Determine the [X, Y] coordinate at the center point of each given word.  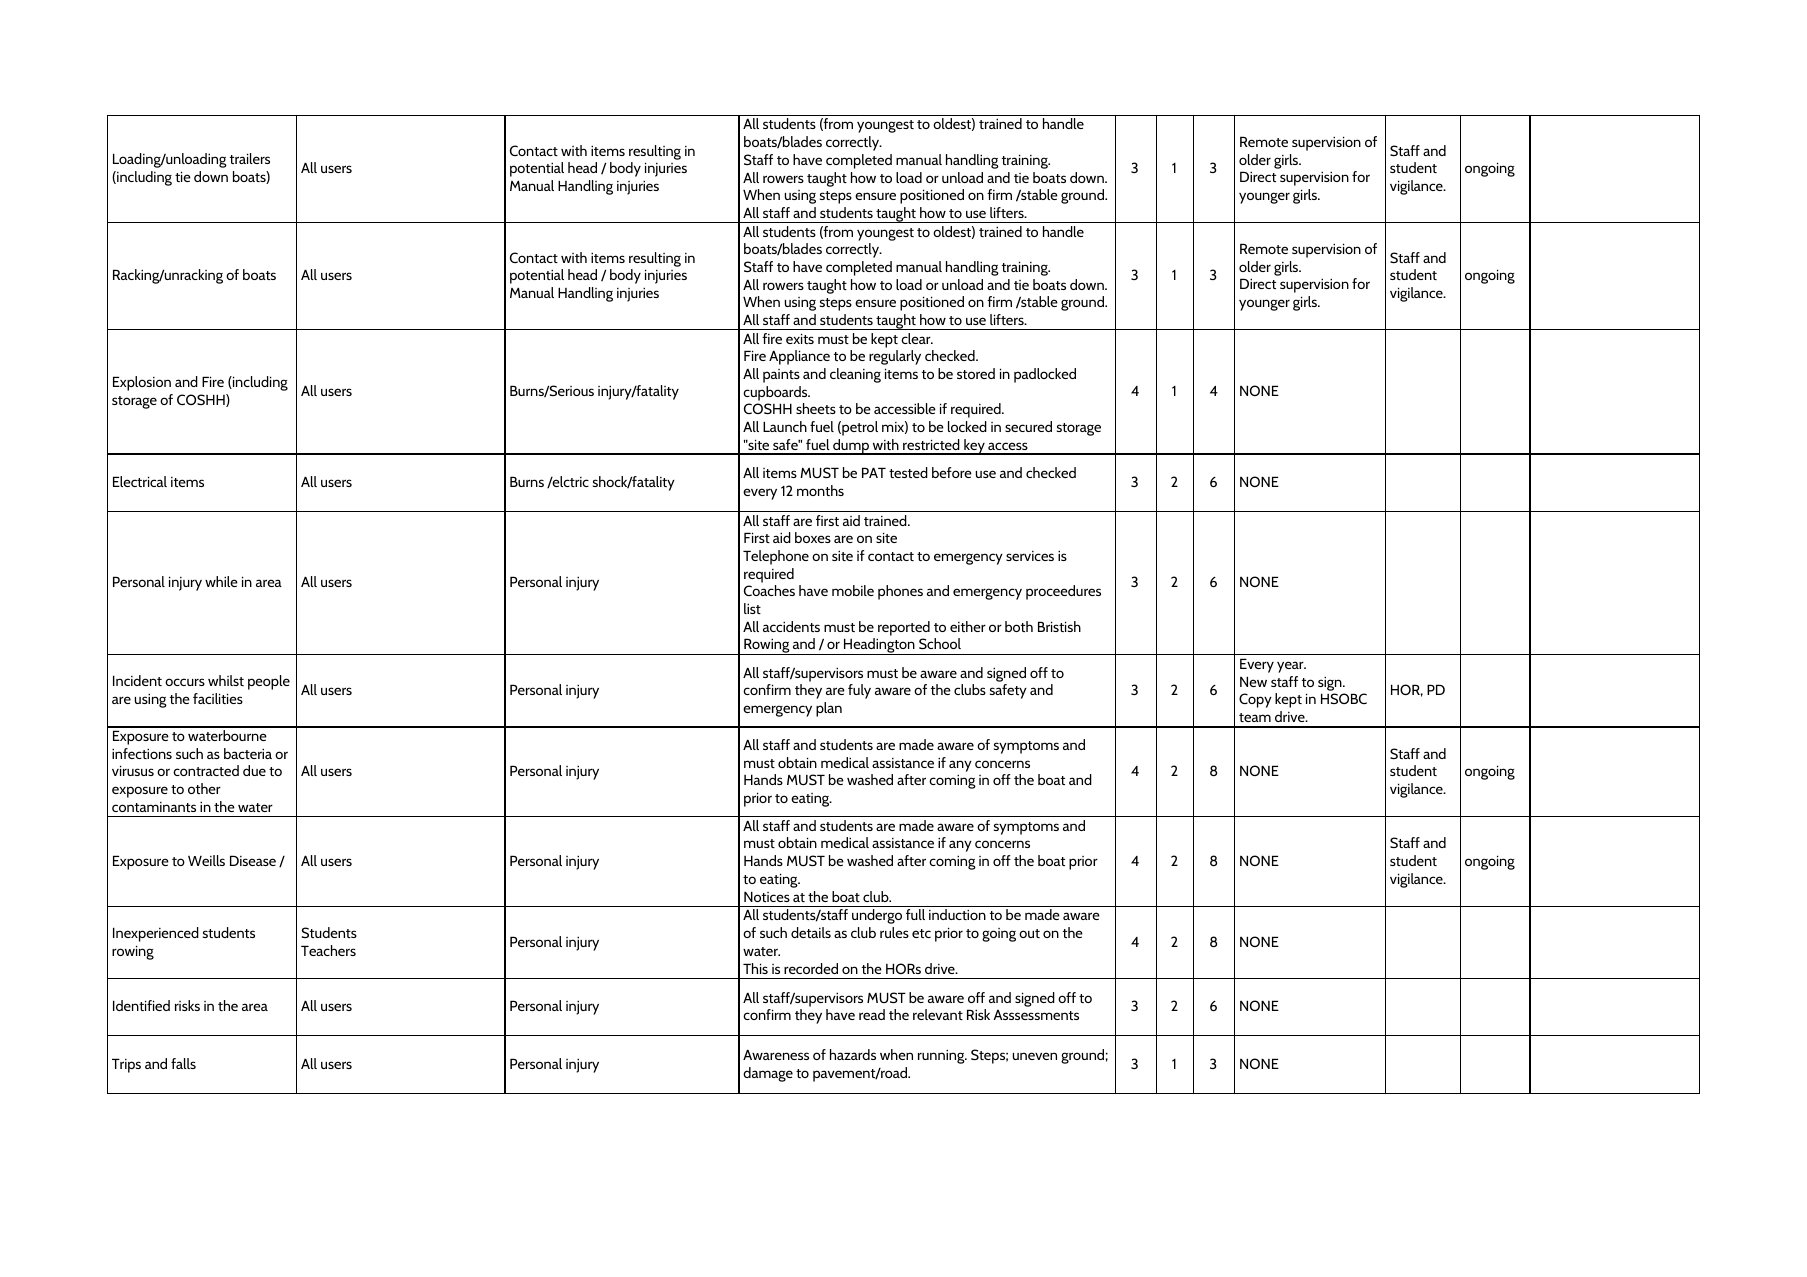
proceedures [1063, 592]
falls [183, 1063]
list [752, 608]
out [1029, 933]
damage [768, 1074]
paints [781, 376]
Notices [767, 896]
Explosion [142, 383]
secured [1028, 426]
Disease [253, 860]
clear [917, 338]
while [221, 581]
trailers [250, 158]
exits [800, 338]
